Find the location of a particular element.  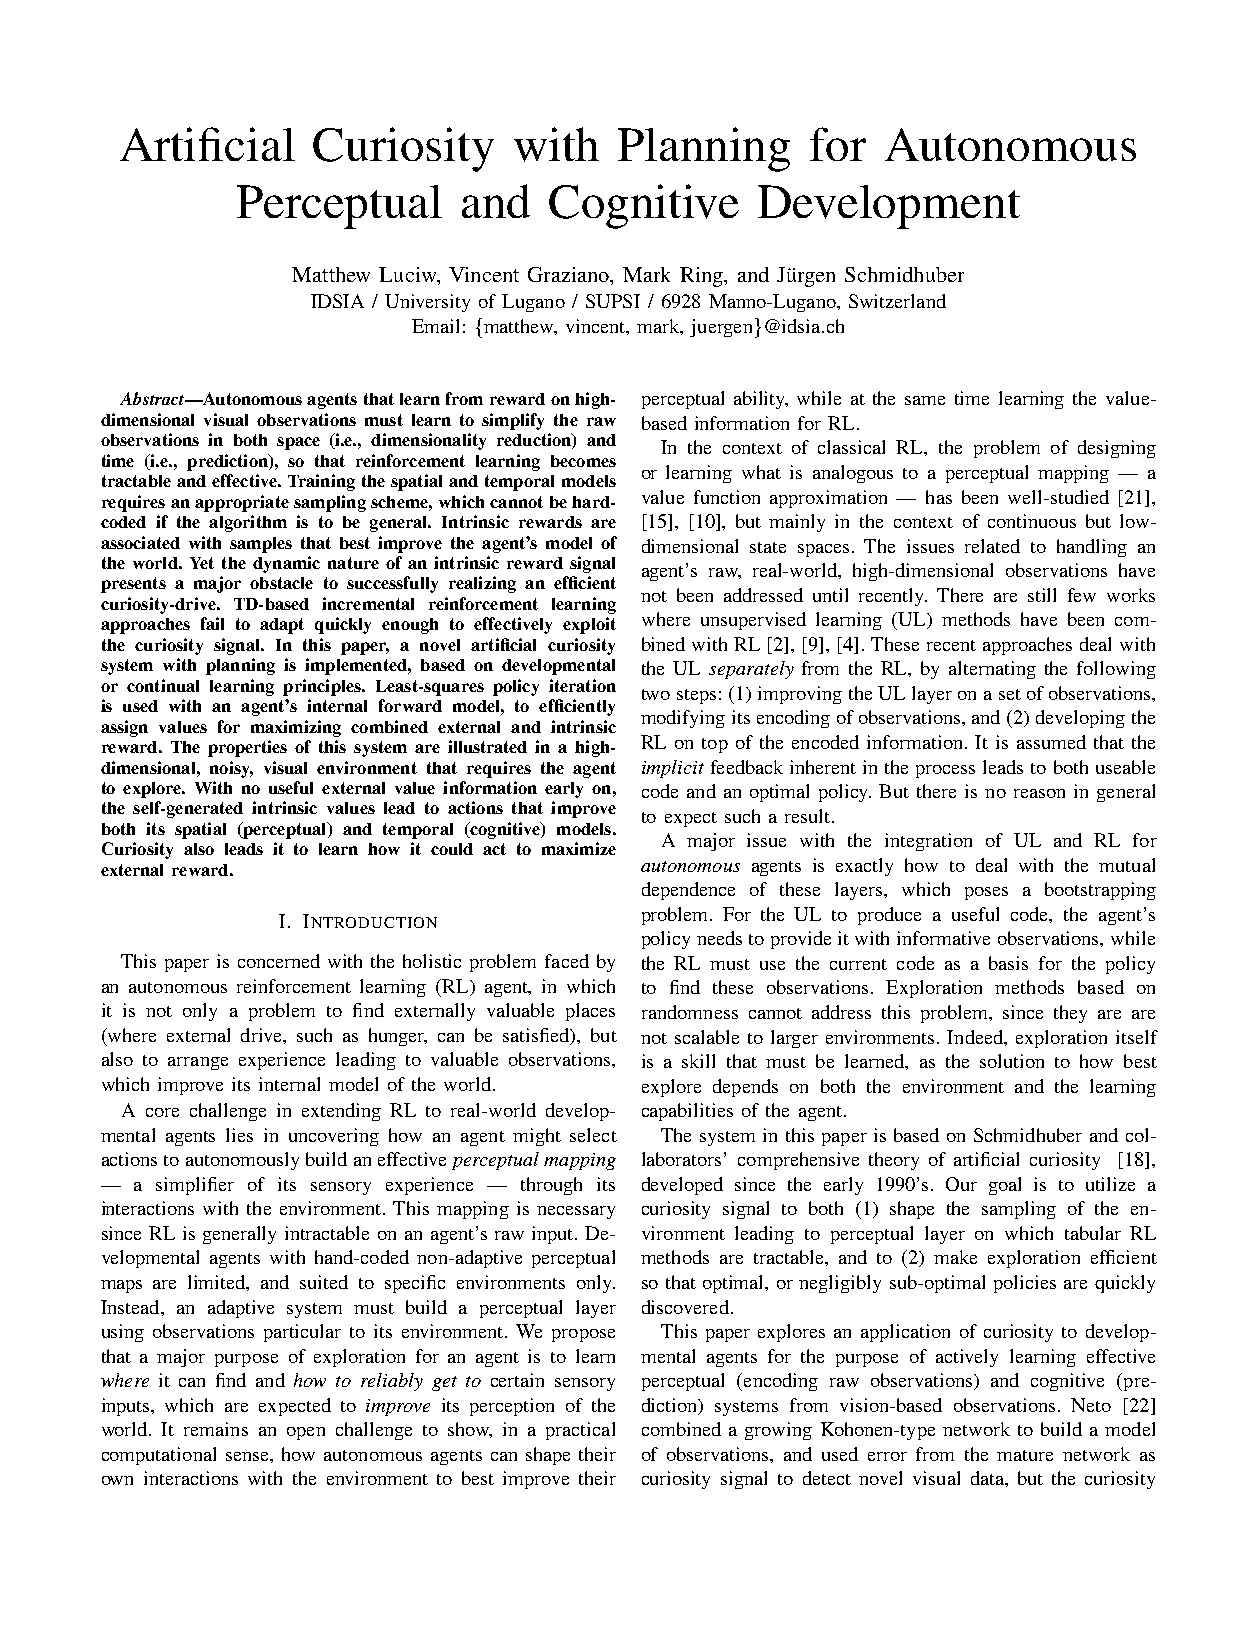

poses is located at coordinates (986, 893).
